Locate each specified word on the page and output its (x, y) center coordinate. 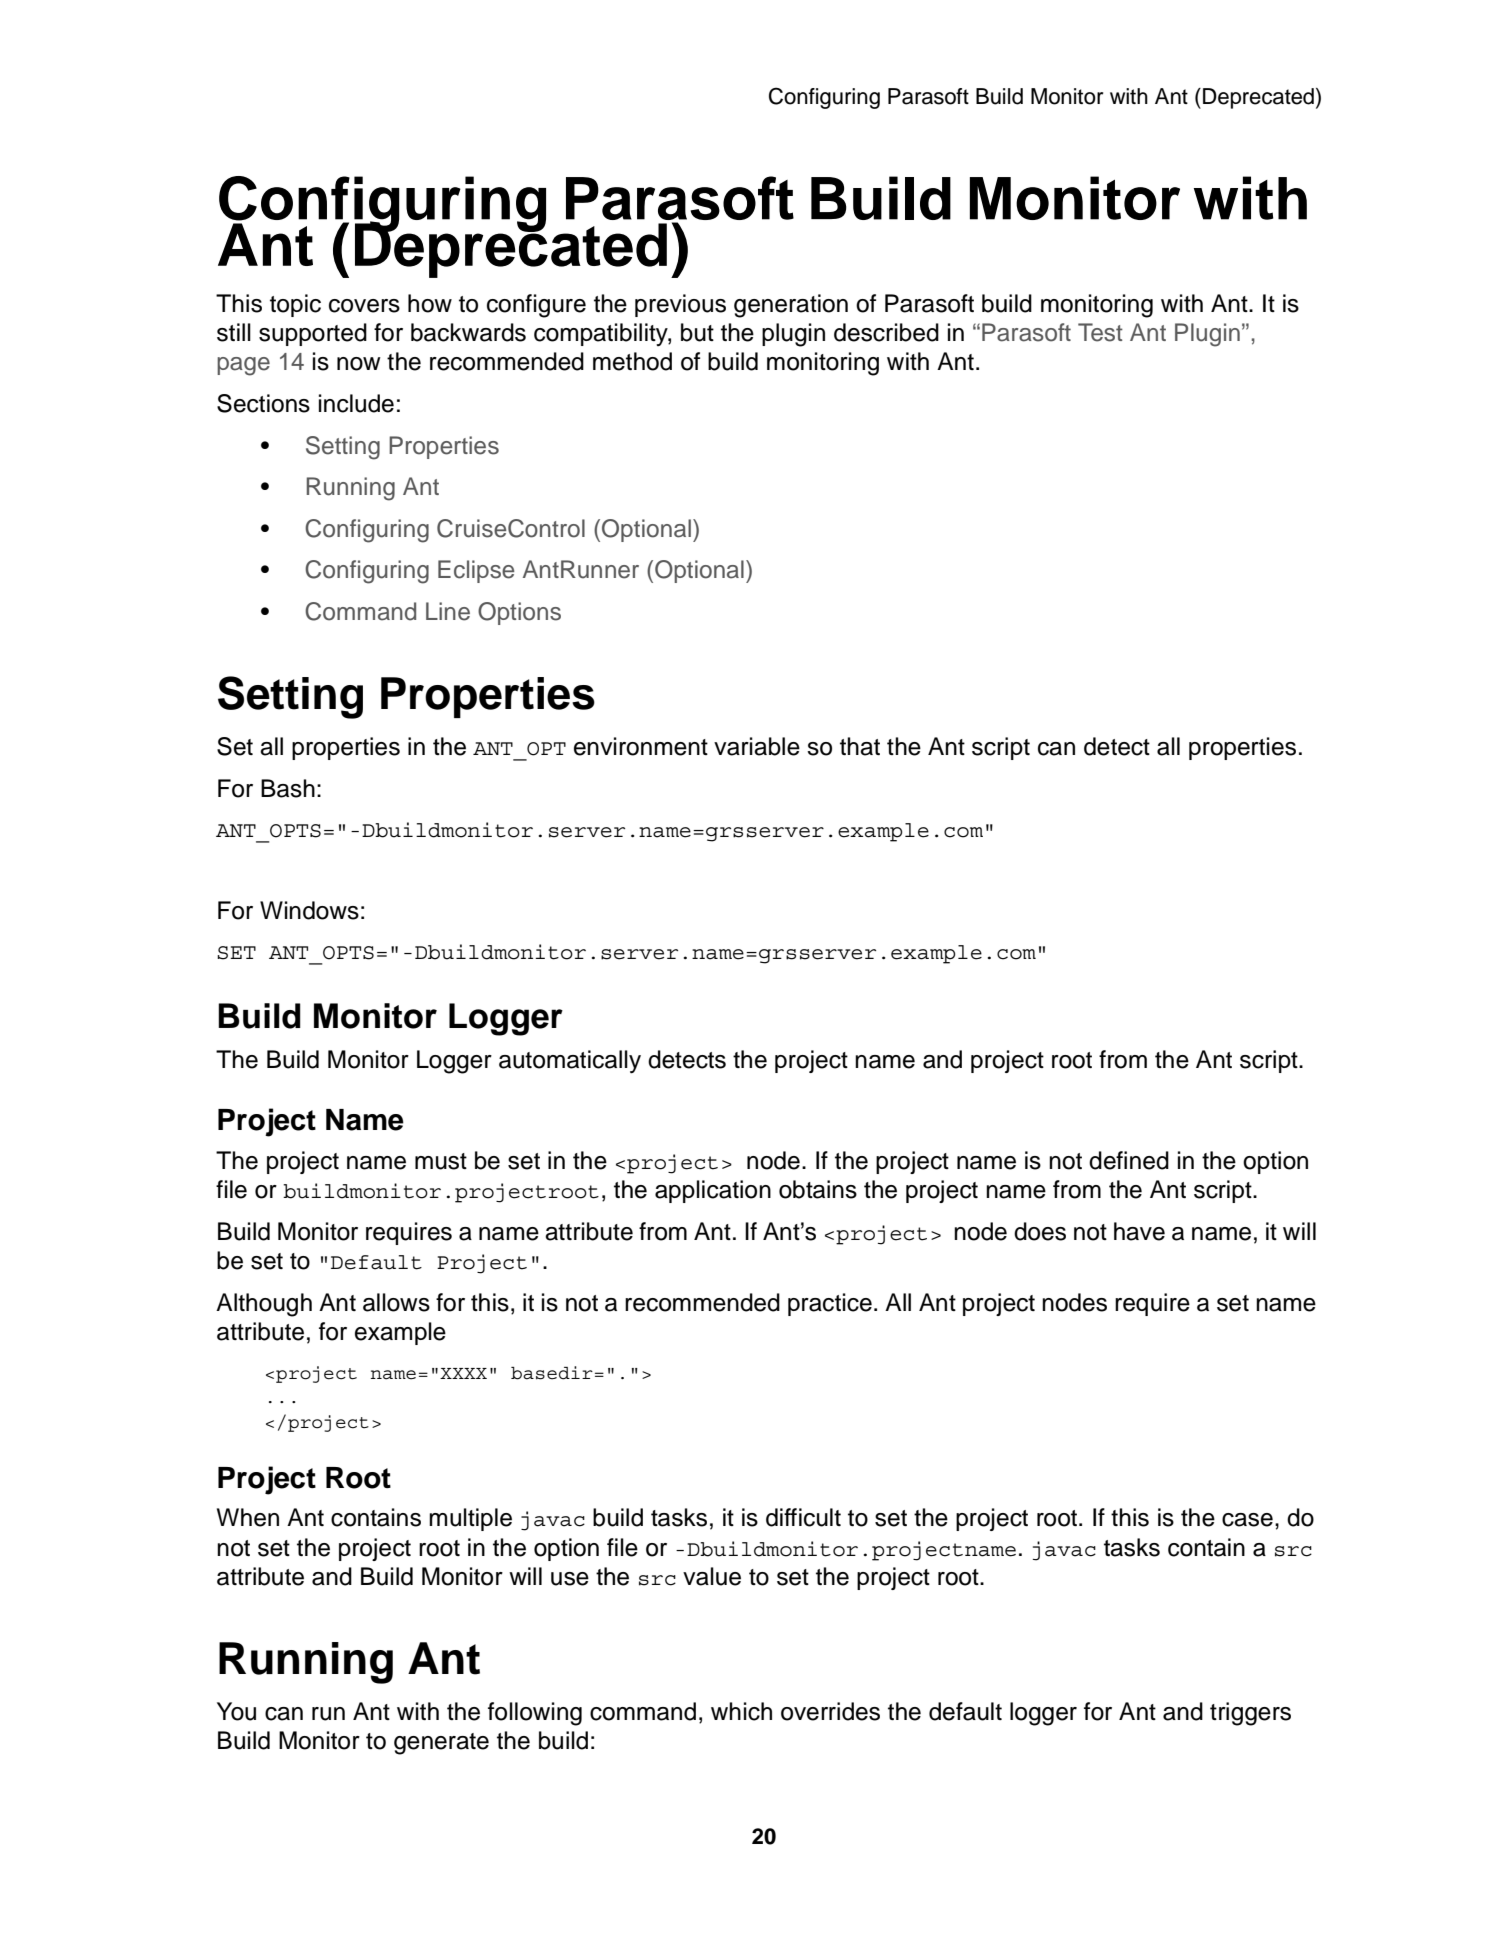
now (359, 364)
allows (396, 1302)
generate (441, 1744)
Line (448, 611)
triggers (1250, 1714)
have (1139, 1231)
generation (791, 306)
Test (1100, 332)
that (860, 746)
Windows (309, 910)
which (741, 1711)
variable (757, 746)
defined (1129, 1160)
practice (830, 1304)
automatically (570, 1062)
